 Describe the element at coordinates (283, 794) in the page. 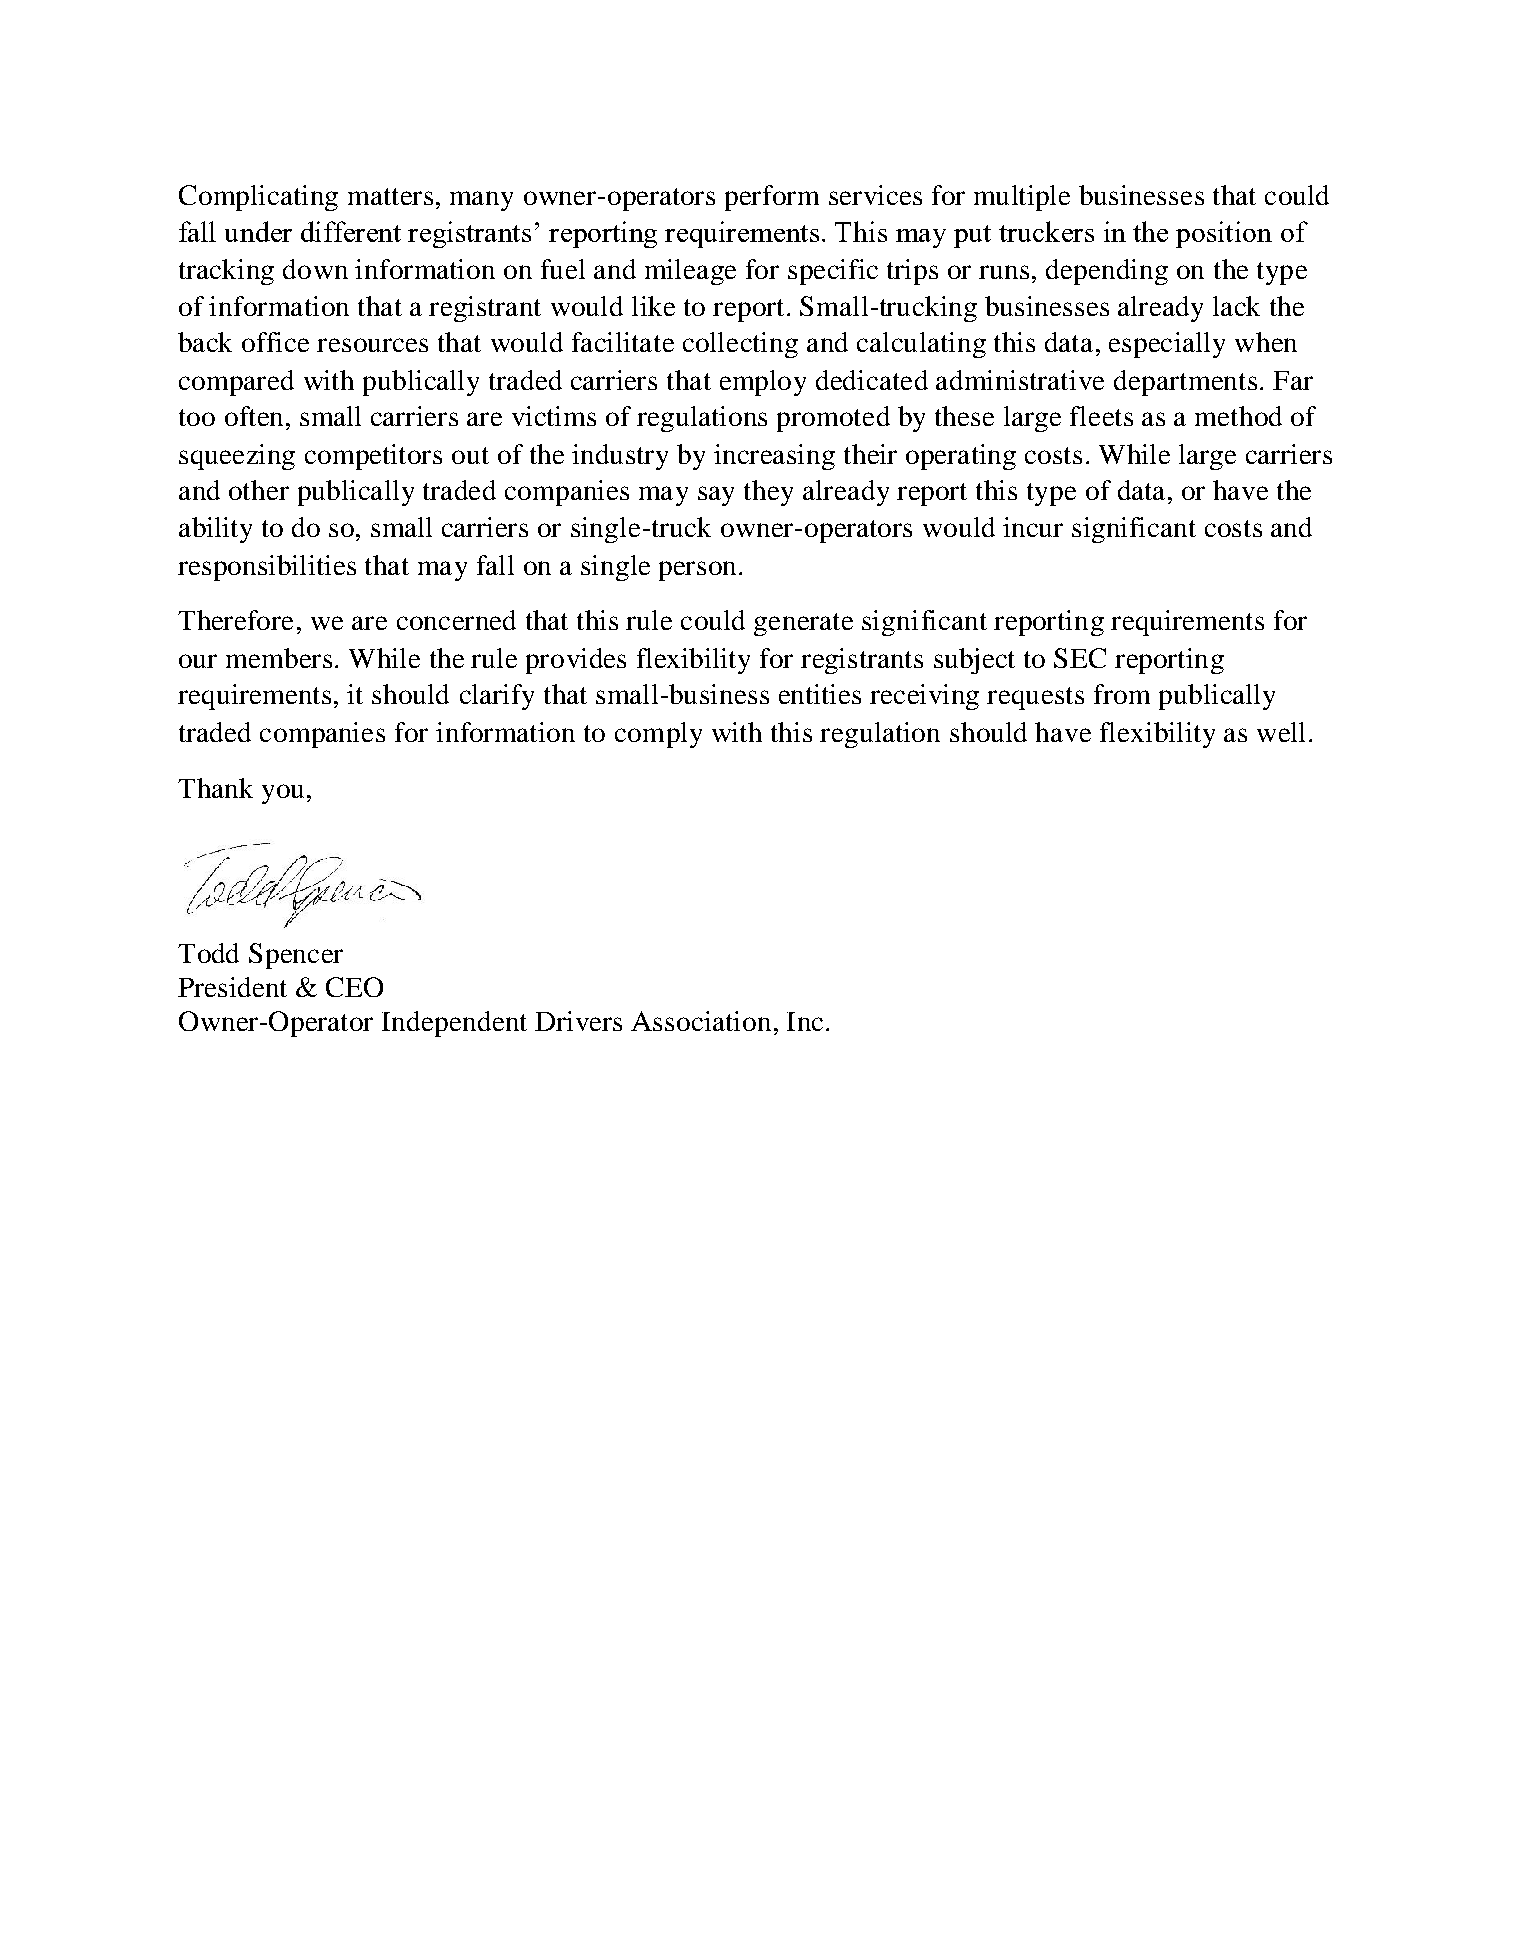

I see `you` at that location.
